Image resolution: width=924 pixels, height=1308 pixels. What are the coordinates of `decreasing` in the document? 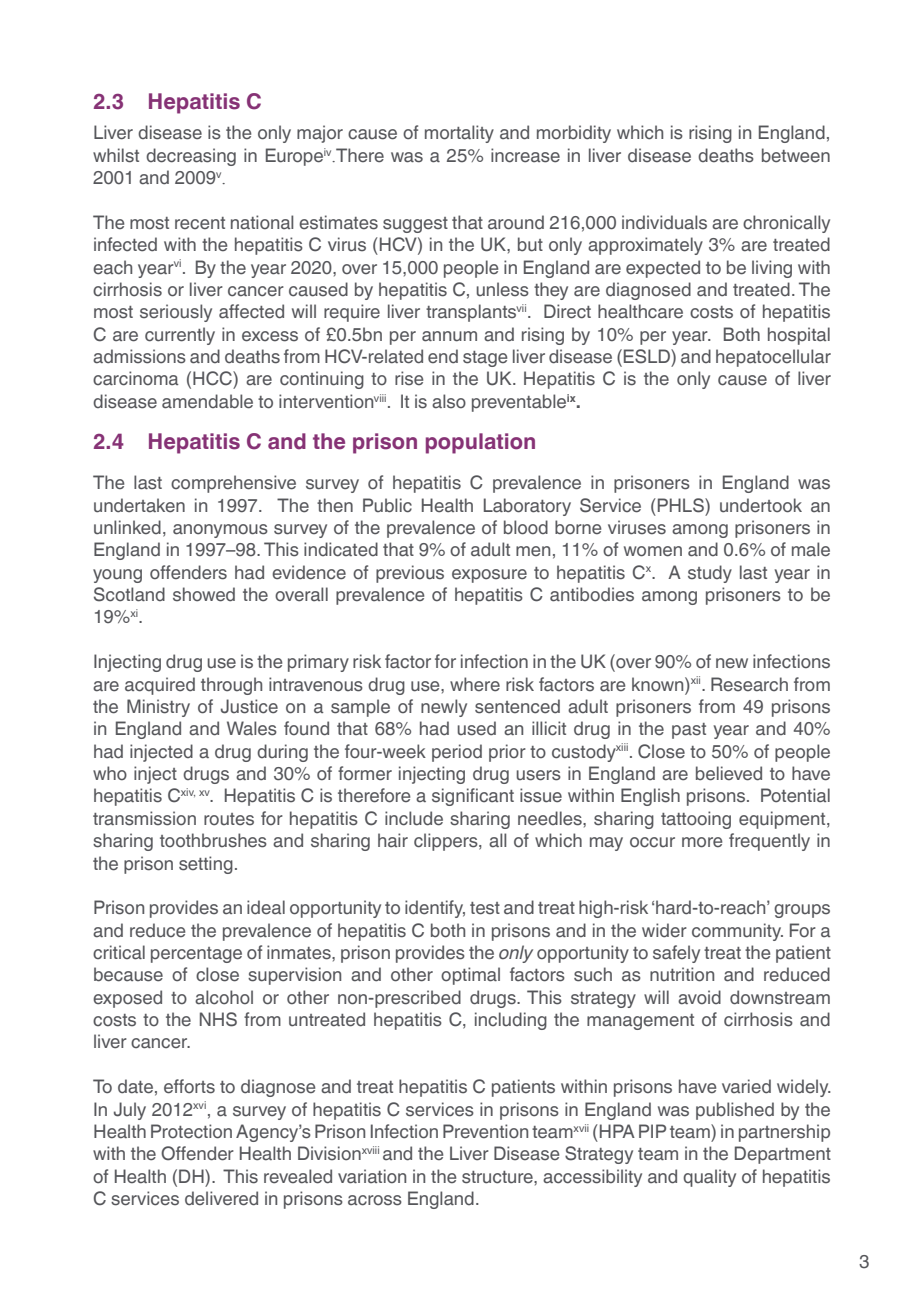 It's located at (191, 157).
